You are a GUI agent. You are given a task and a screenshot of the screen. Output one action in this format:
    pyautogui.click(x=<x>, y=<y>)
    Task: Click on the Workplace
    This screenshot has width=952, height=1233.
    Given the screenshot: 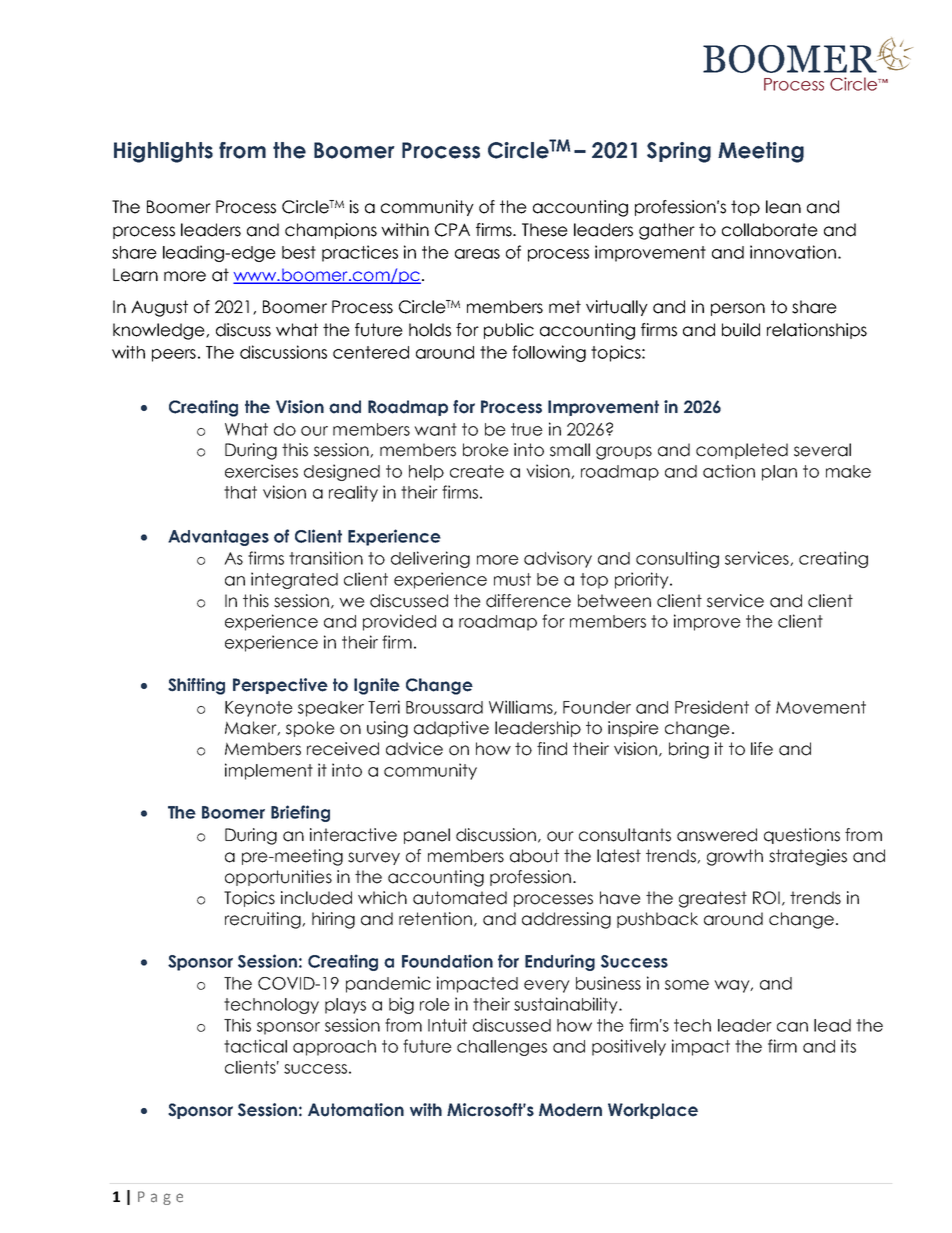 What is the action you would take?
    pyautogui.click(x=653, y=1111)
